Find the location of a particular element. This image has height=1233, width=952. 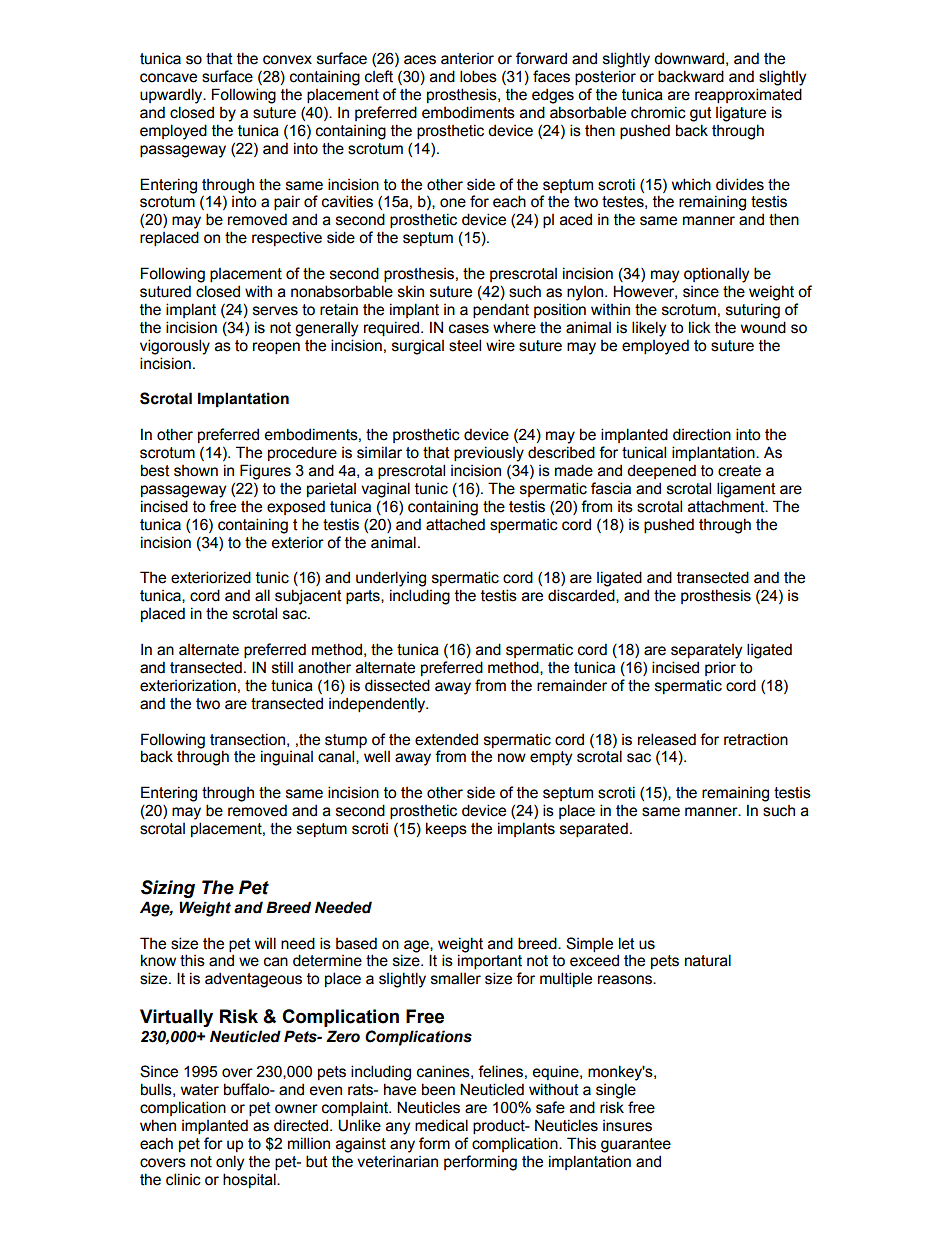

lobes is located at coordinates (478, 76).
